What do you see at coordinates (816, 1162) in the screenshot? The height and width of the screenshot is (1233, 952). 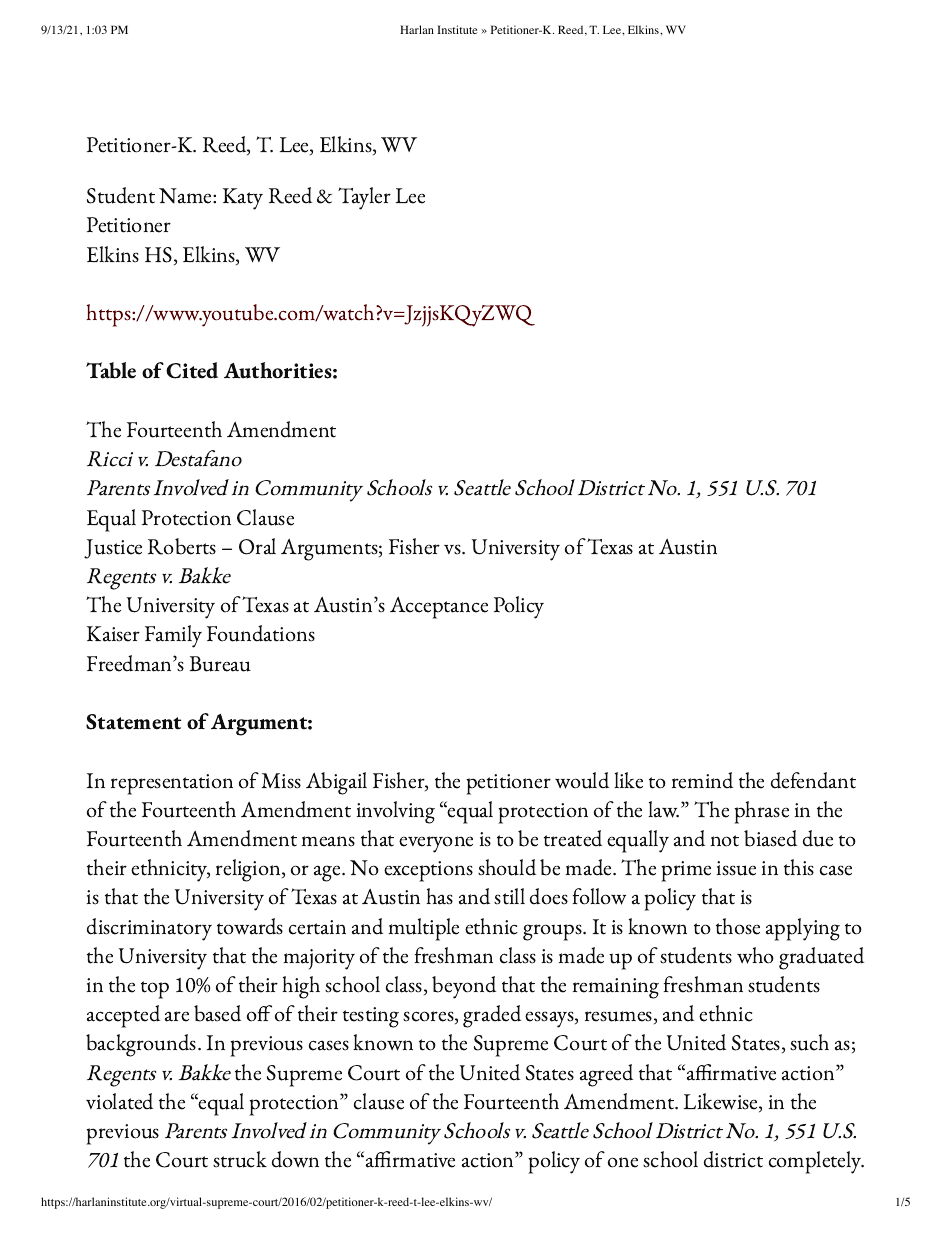 I see `completely` at bounding box center [816, 1162].
